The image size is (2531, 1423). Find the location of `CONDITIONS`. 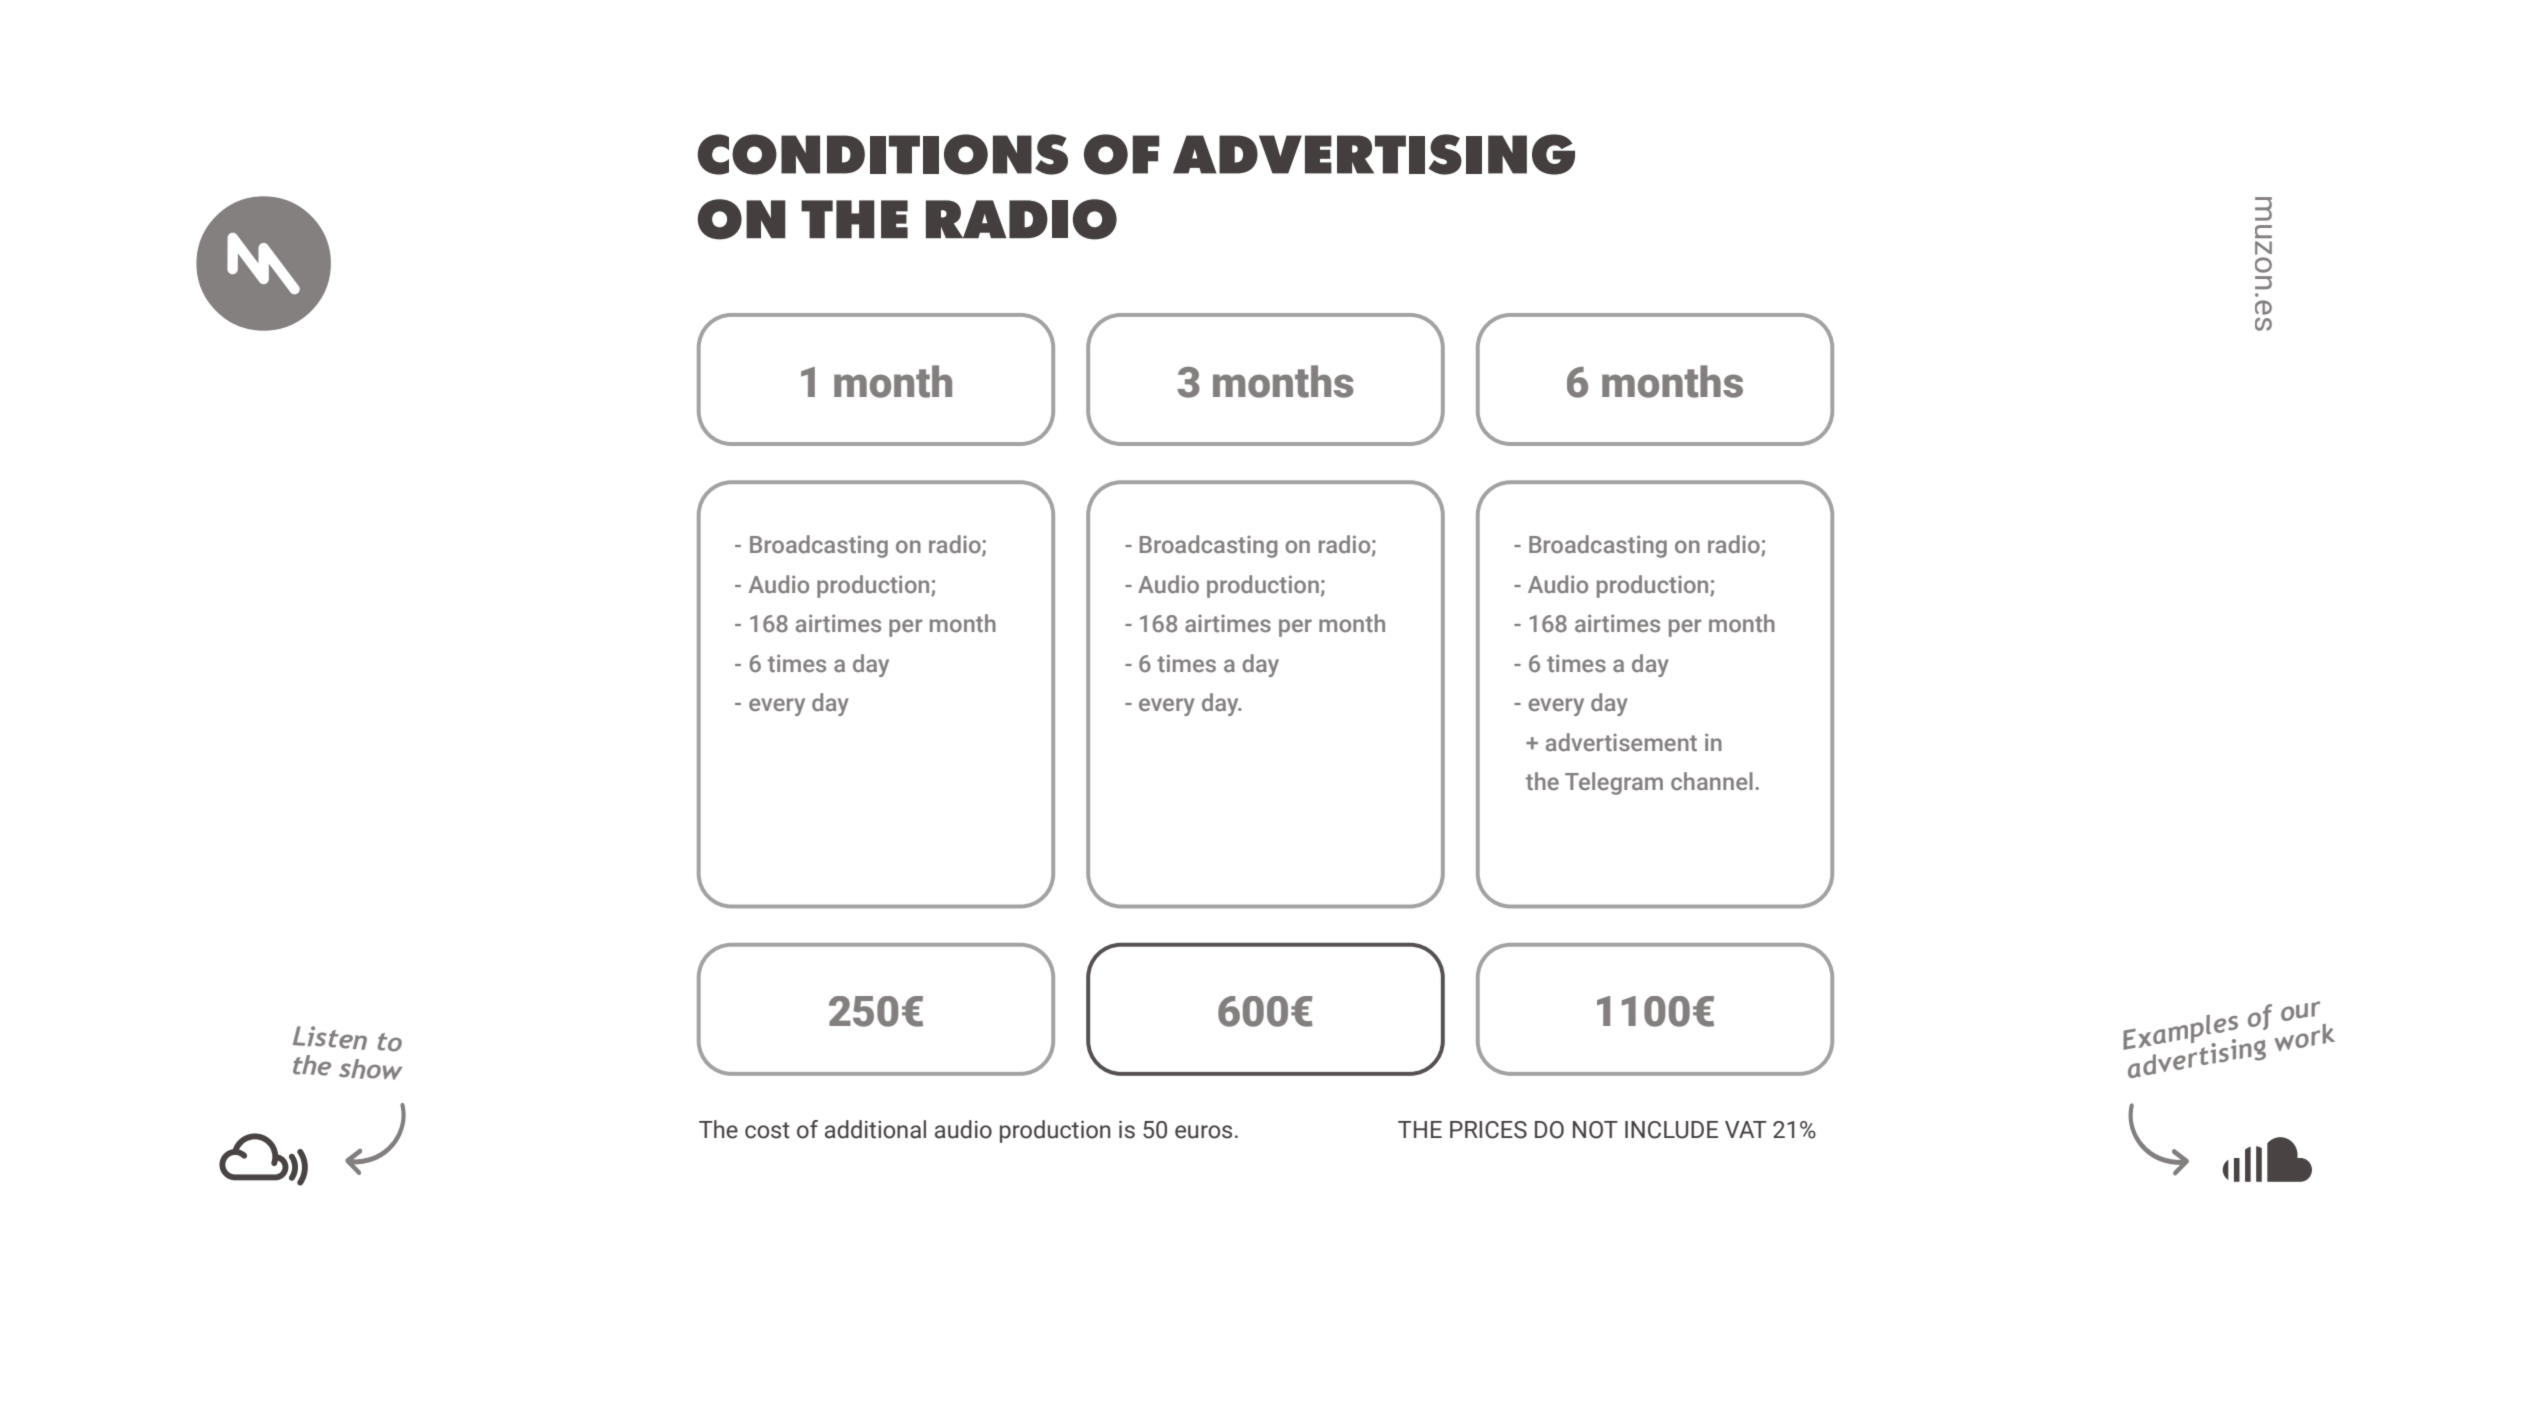

CONDITIONS is located at coordinates (883, 154).
